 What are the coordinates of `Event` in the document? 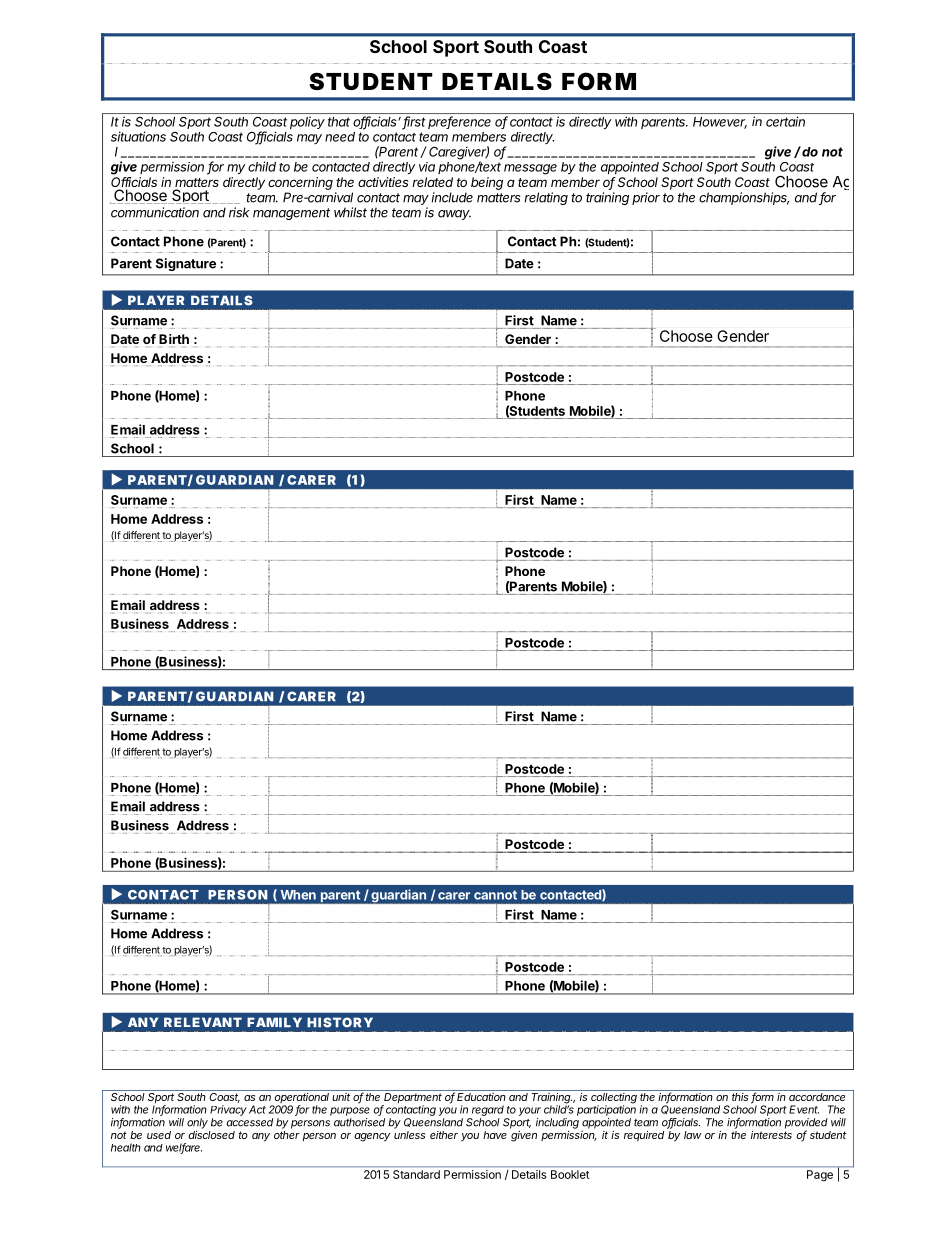 It's located at (804, 1109).
